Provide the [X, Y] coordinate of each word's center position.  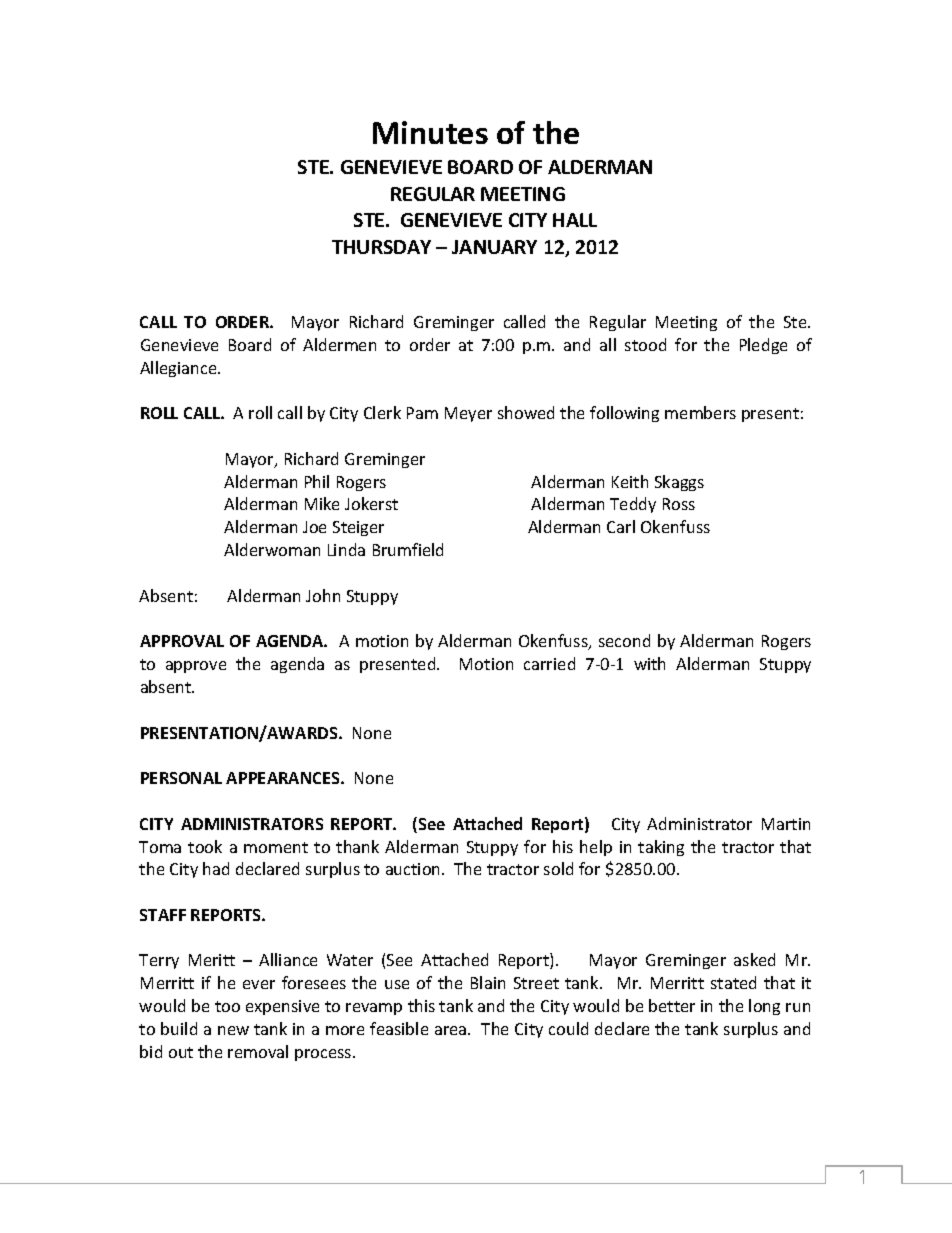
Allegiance [179, 369]
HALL [575, 220]
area [452, 1030]
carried [549, 663]
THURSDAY [381, 247]
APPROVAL [182, 641]
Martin [786, 824]
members [700, 412]
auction [414, 869]
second [624, 640]
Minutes [430, 132]
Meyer [468, 414]
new [233, 1030]
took [205, 846]
